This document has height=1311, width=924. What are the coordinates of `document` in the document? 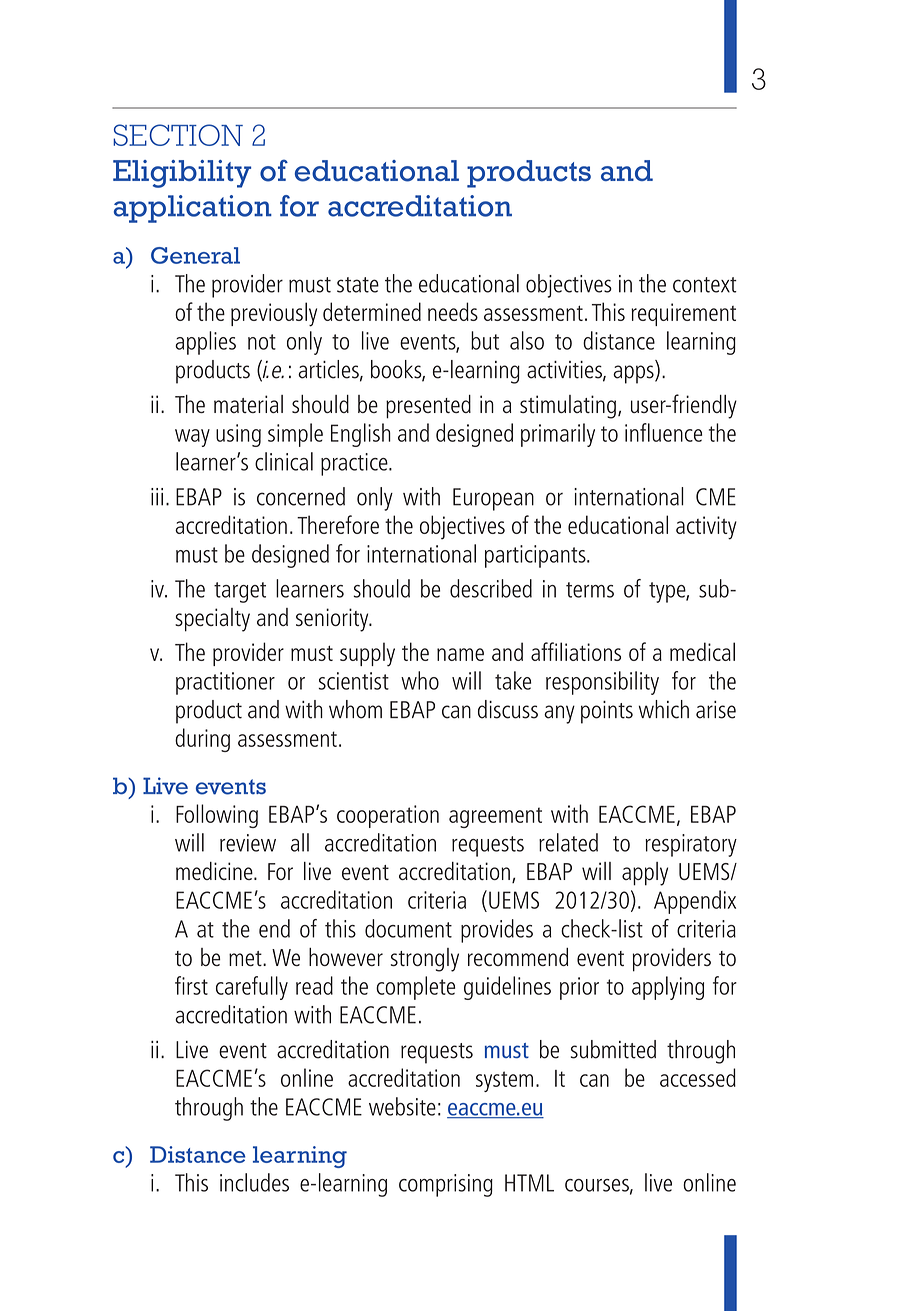 It's located at (408, 928).
